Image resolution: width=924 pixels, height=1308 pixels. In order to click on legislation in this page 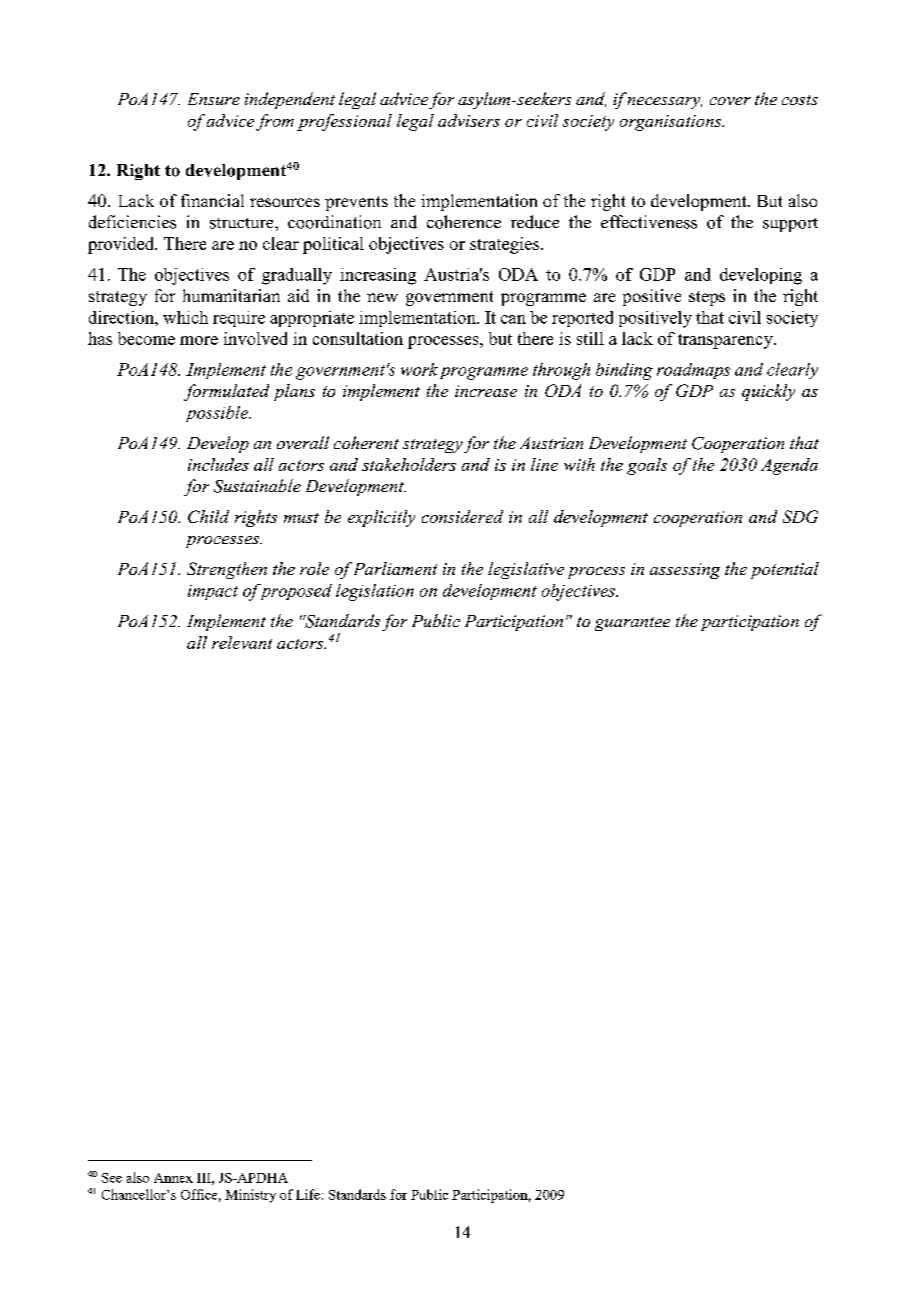, I will do `click(375, 592)`.
